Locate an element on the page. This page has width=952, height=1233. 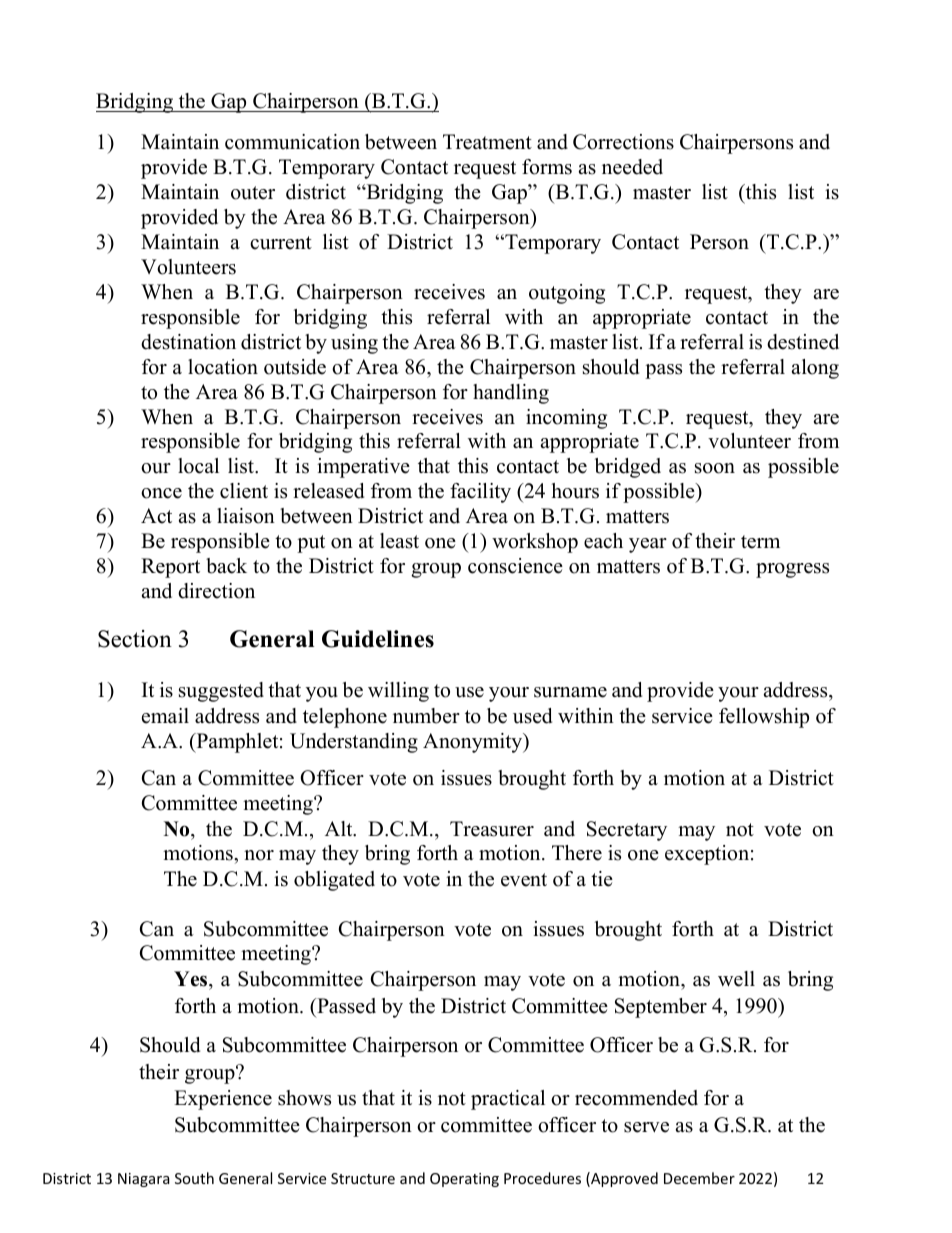
Treatment is located at coordinates (487, 142).
